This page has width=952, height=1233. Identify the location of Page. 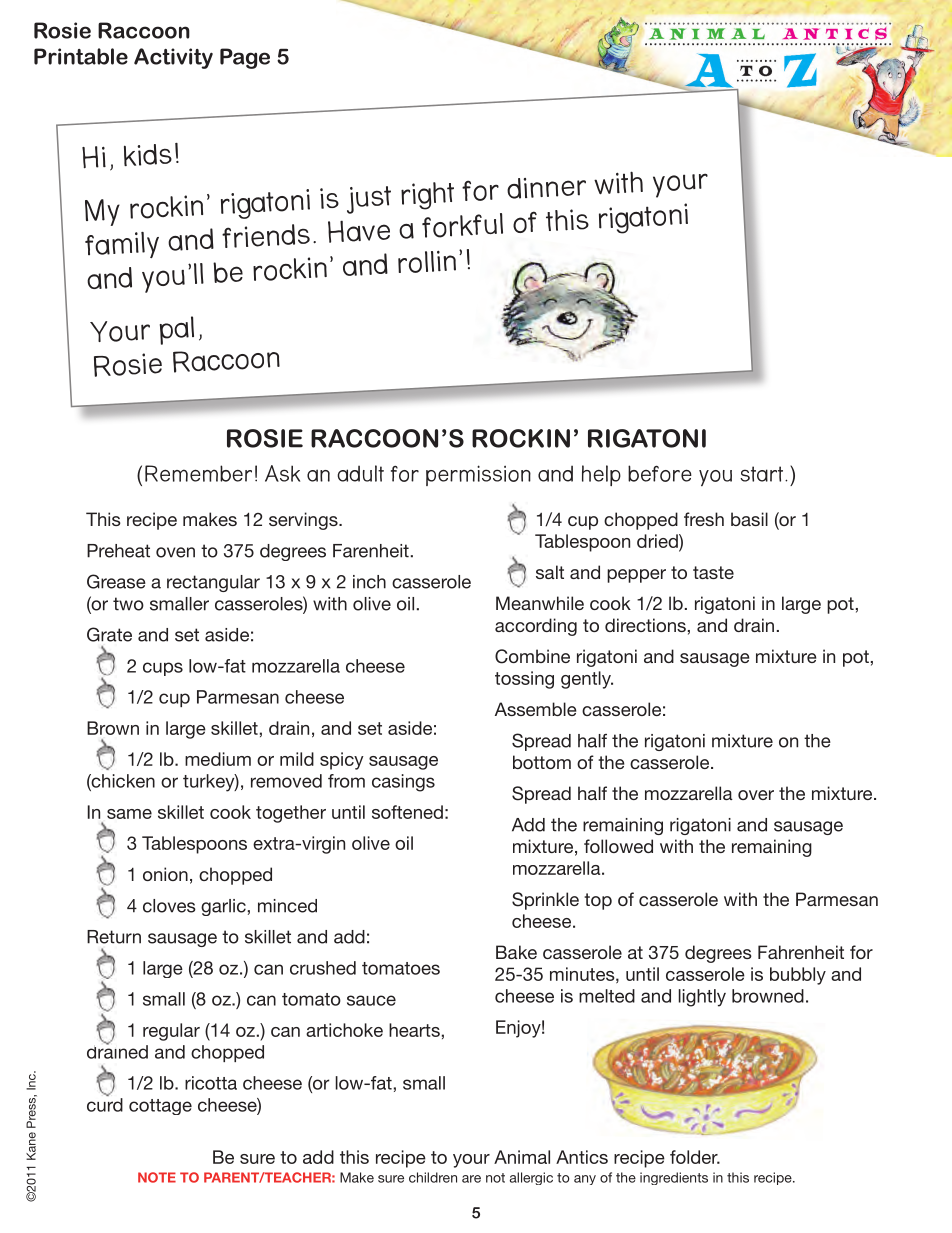
(245, 58).
